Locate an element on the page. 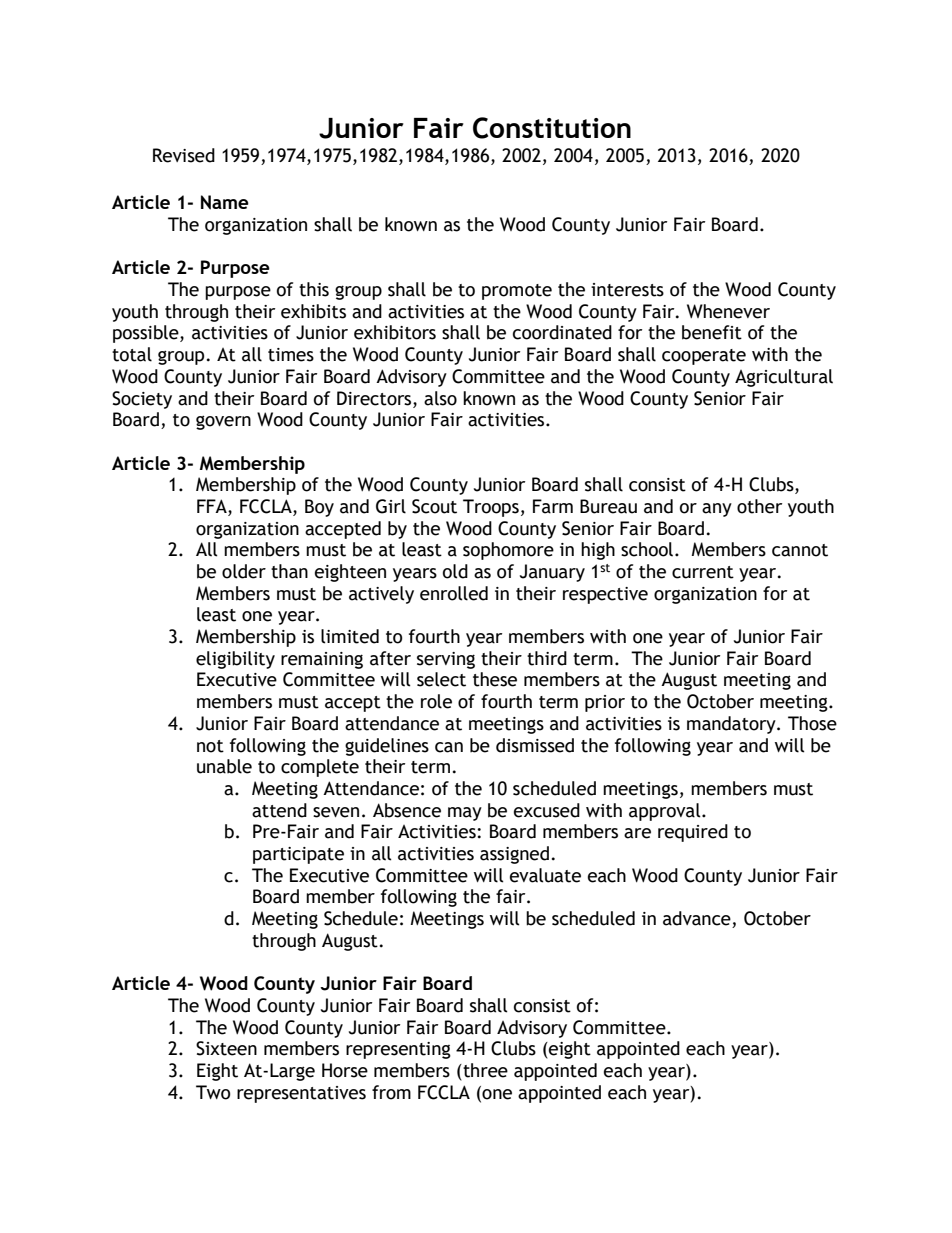 The image size is (952, 1233). Sixteen is located at coordinates (226, 1048).
